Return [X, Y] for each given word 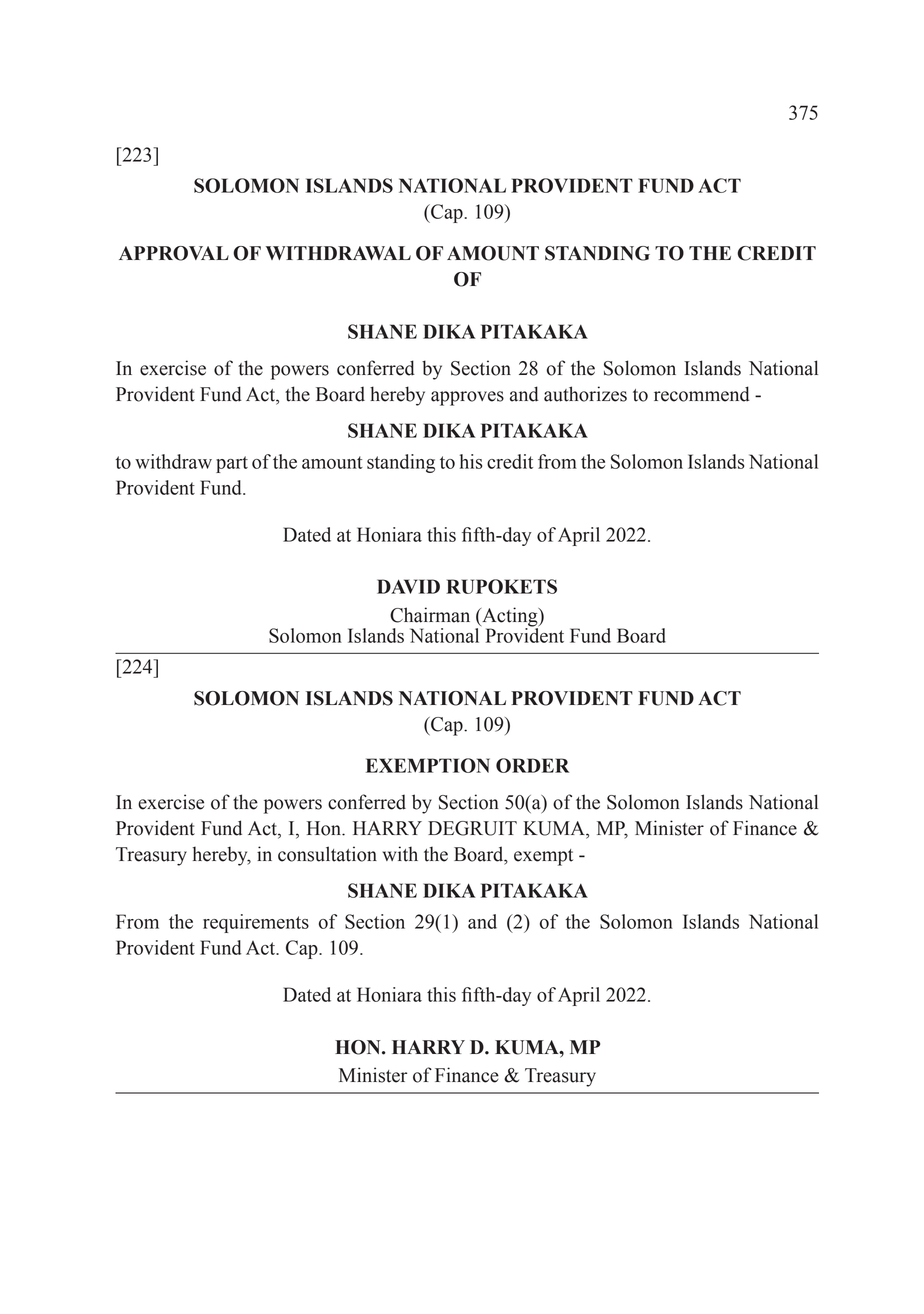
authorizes [585, 394]
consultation [327, 854]
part [232, 464]
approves [467, 398]
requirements [256, 923]
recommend [702, 394]
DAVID [408, 586]
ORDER [532, 765]
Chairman [430, 615]
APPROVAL [174, 253]
